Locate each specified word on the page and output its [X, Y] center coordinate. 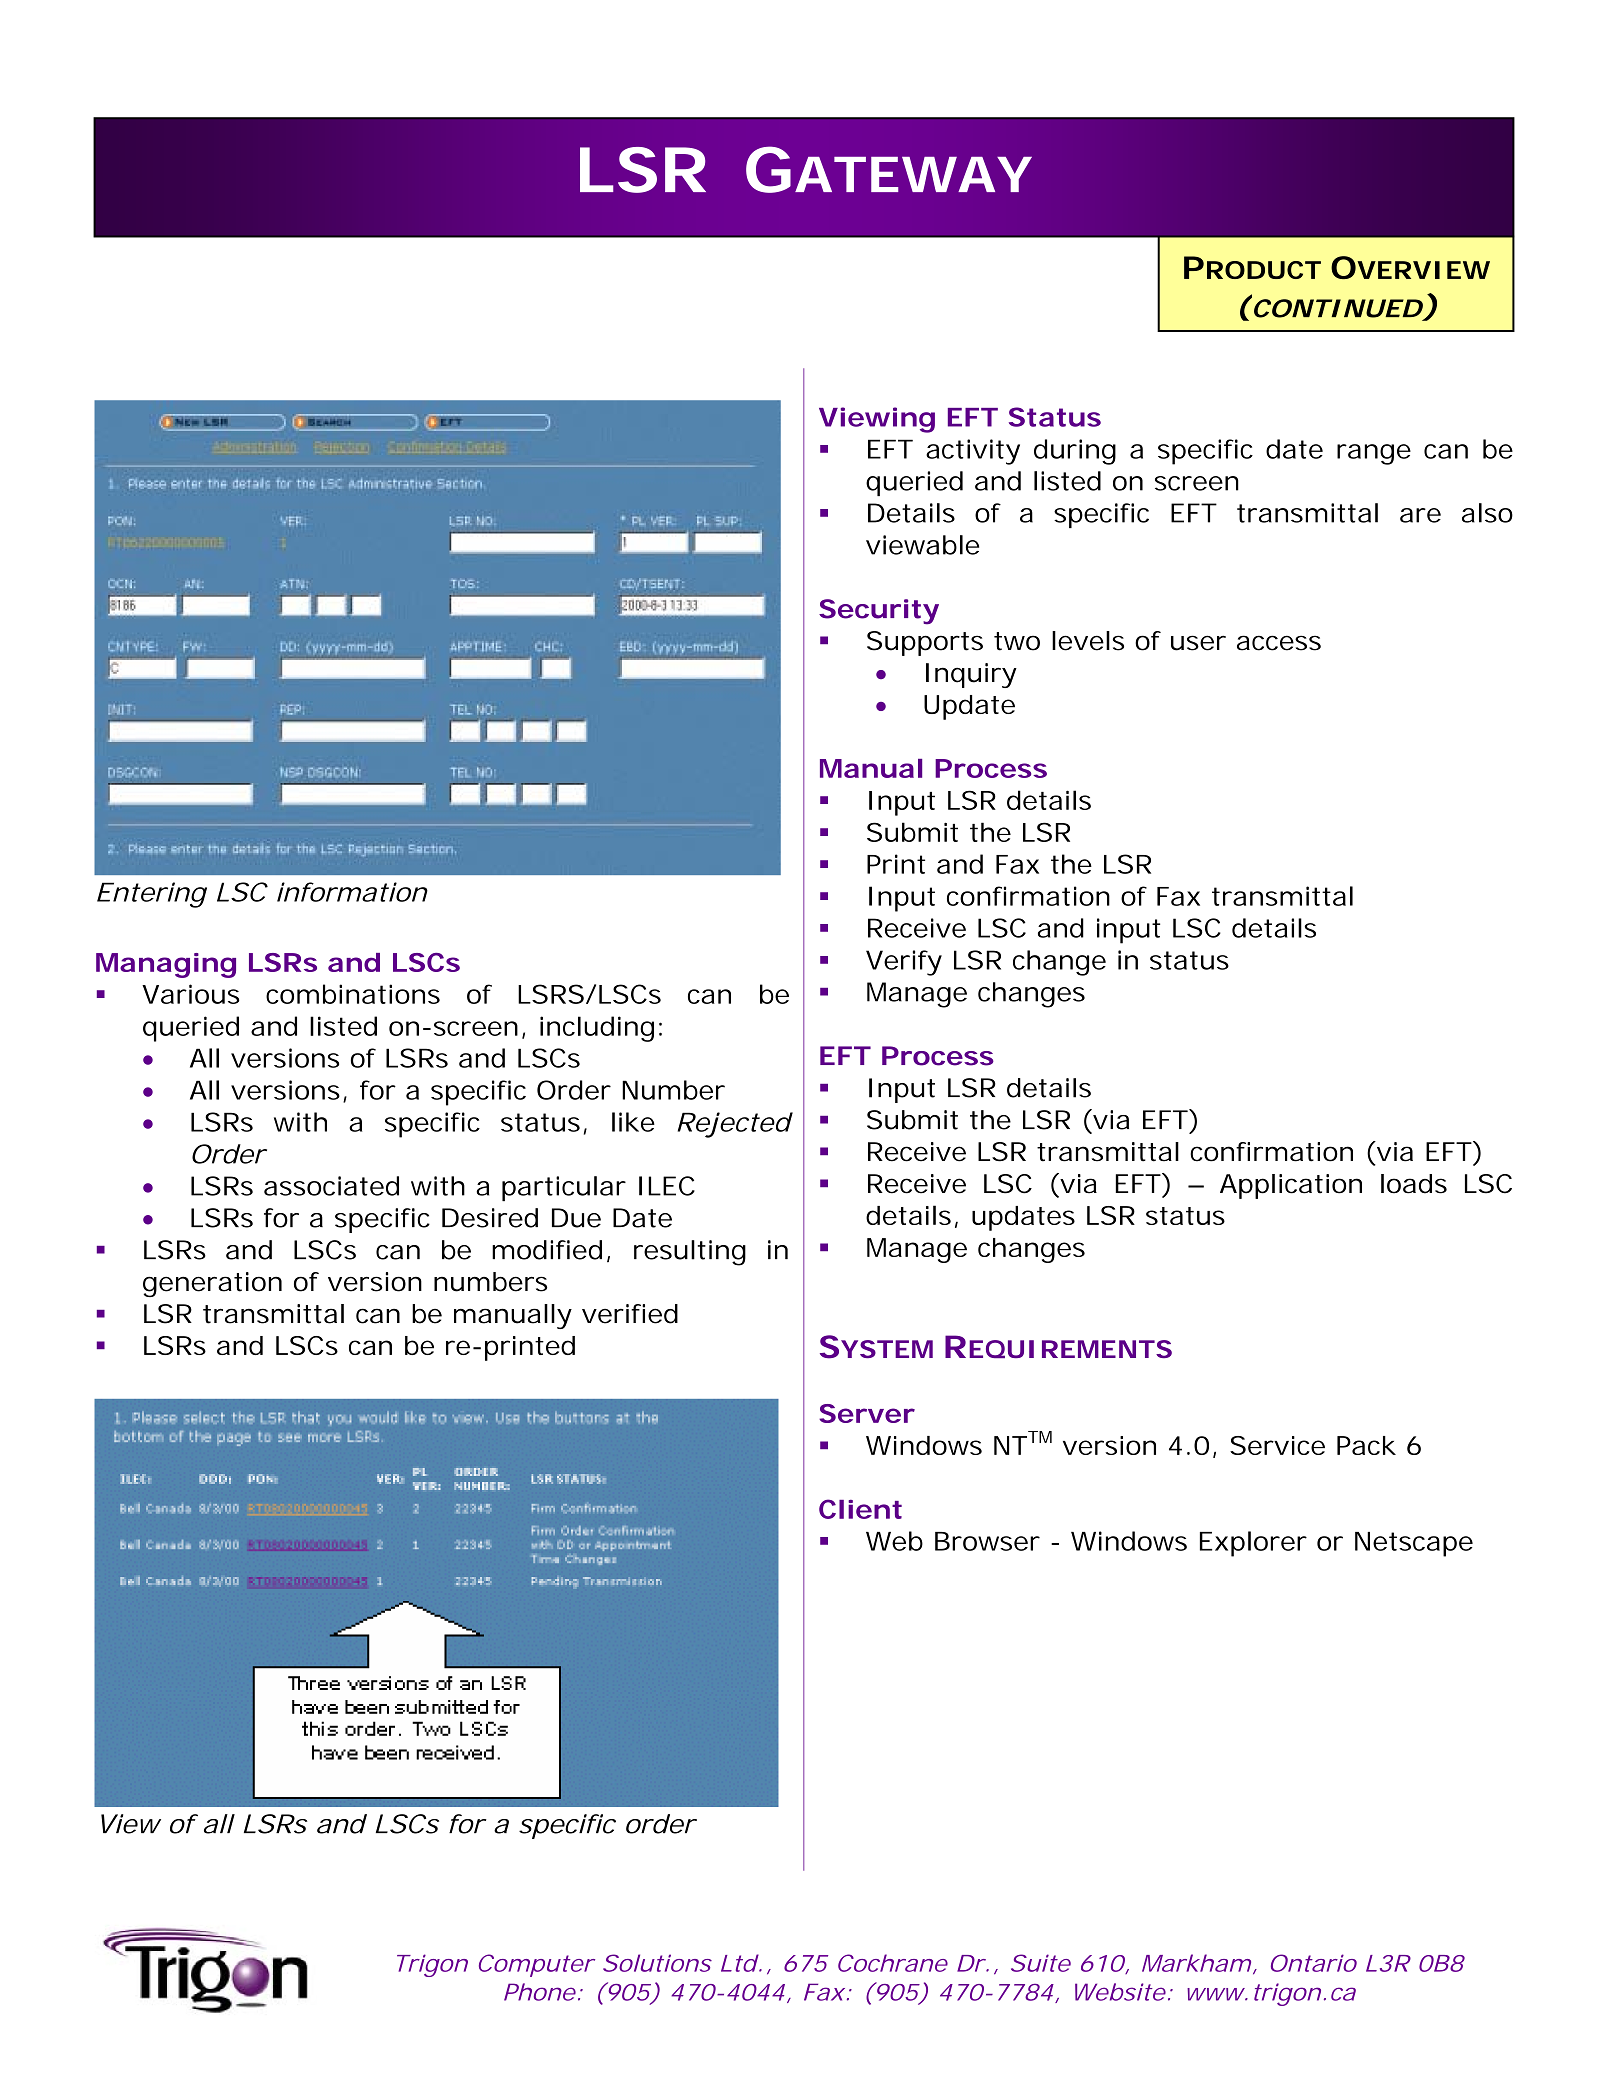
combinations [353, 994]
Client [860, 1509]
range [1374, 454]
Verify [904, 963]
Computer [537, 1965]
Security [879, 612]
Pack [1366, 1445]
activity [973, 452]
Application [1291, 1186]
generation [212, 1284]
